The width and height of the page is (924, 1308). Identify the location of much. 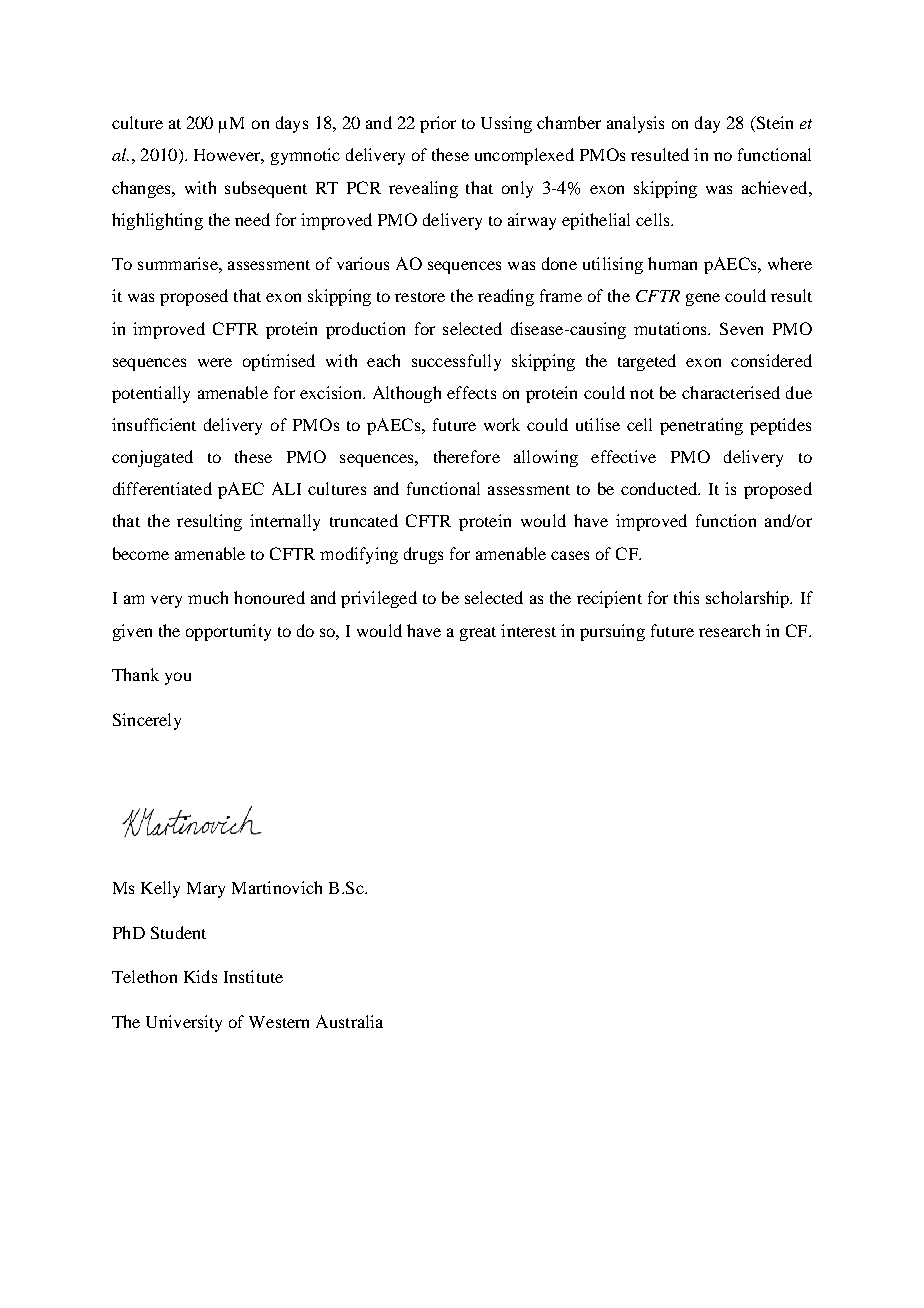
(208, 597).
